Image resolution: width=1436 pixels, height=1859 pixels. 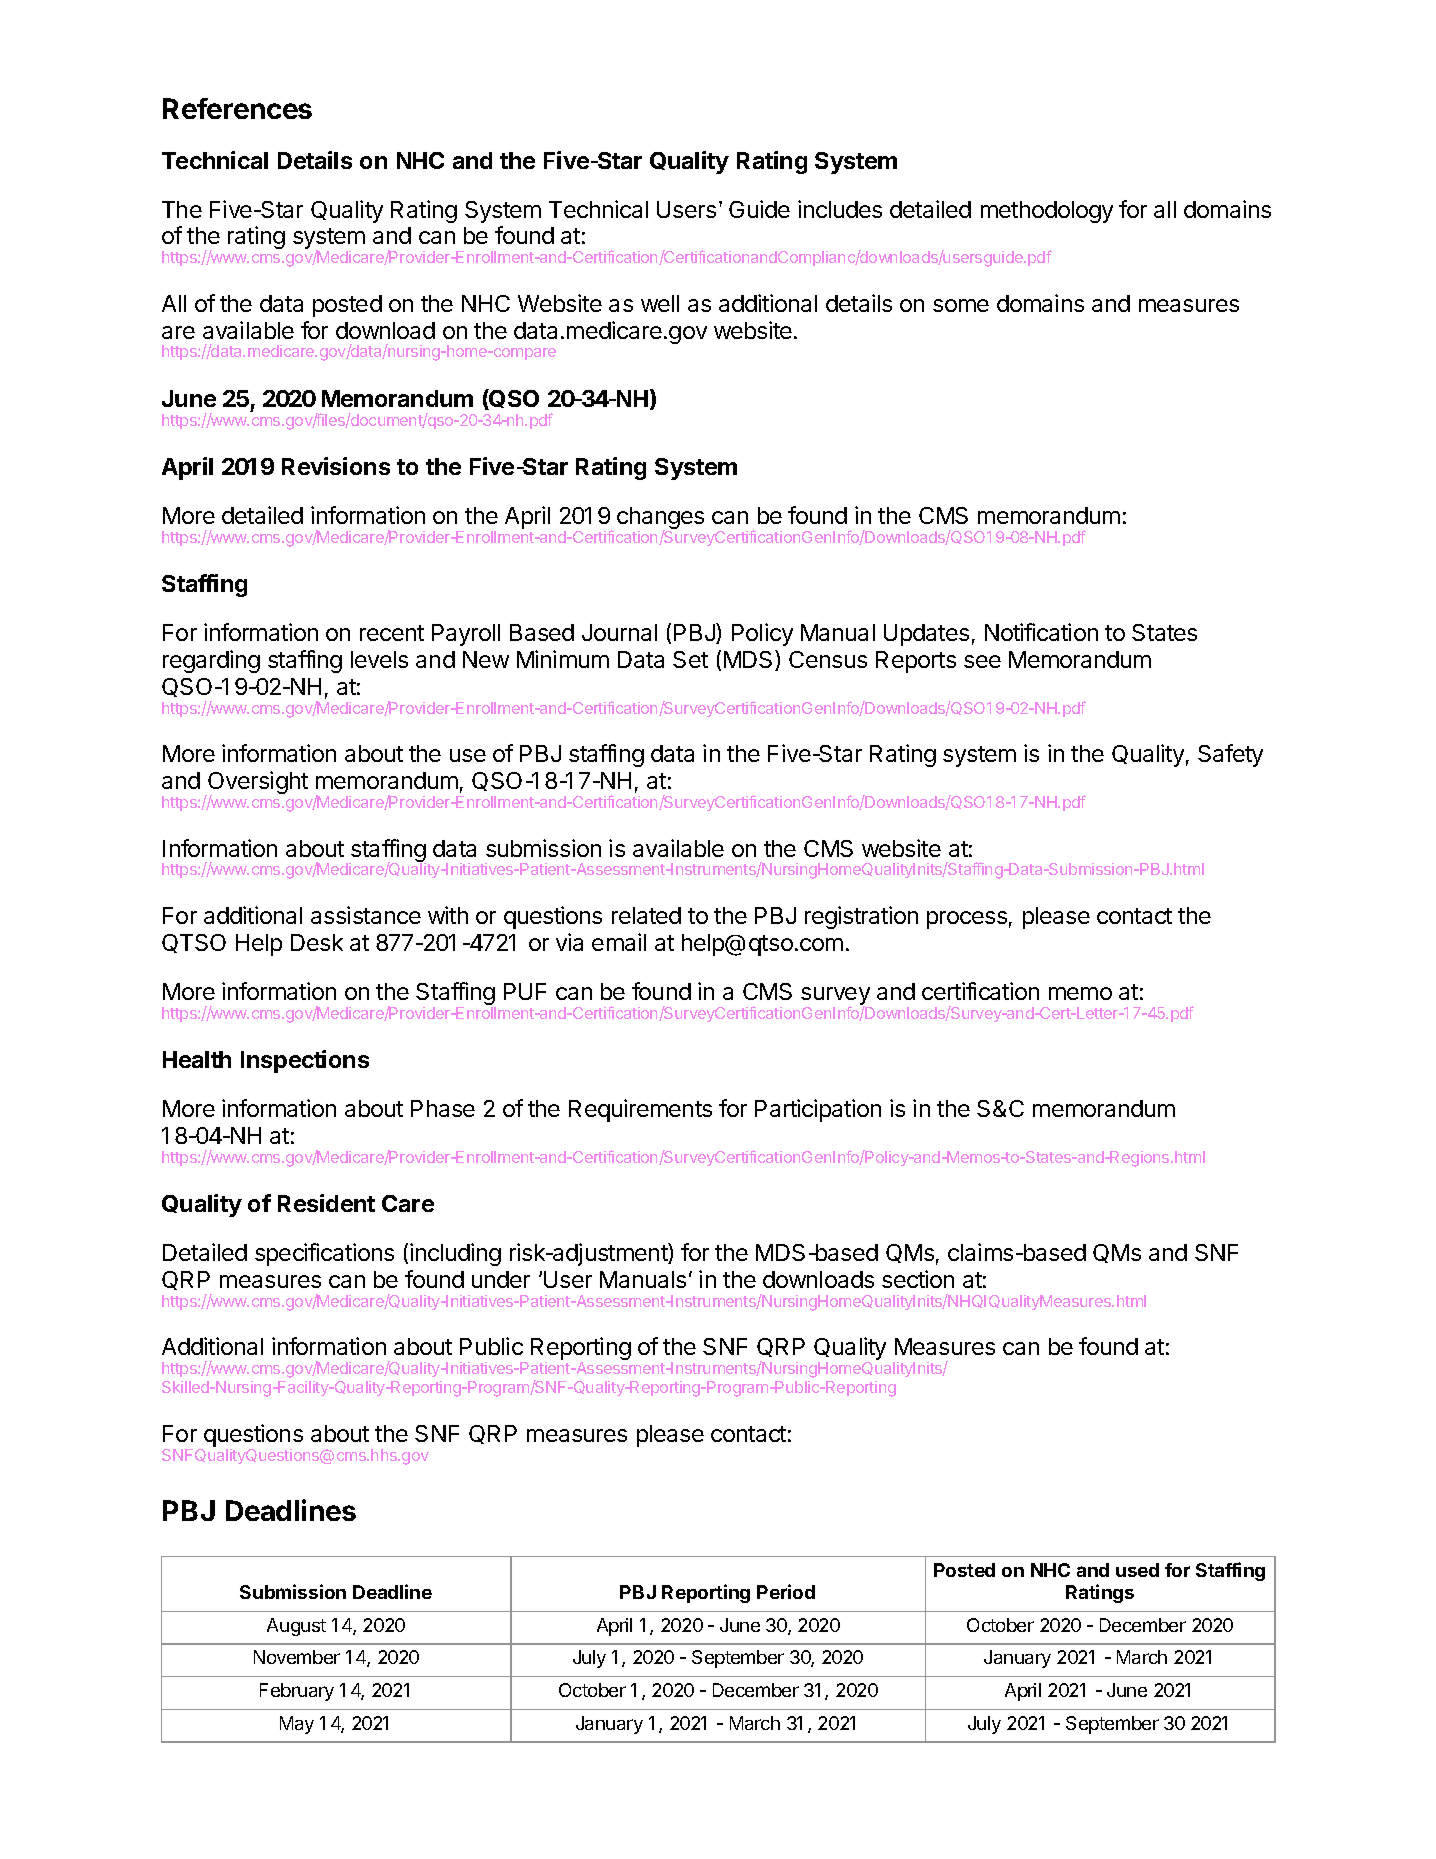 What do you see at coordinates (786, 1591) in the screenshot?
I see `Period` at bounding box center [786, 1591].
